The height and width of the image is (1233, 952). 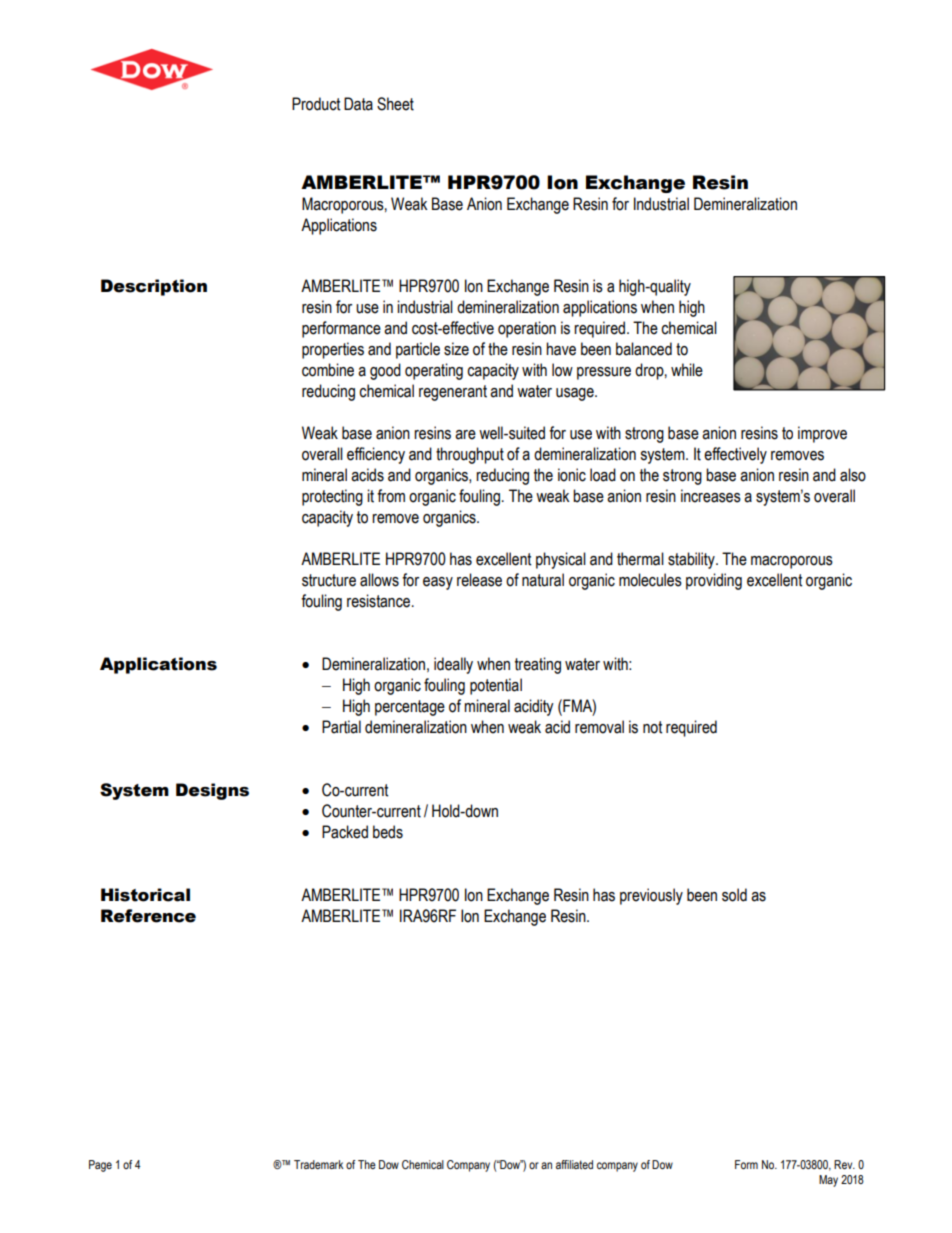 I want to click on Designs, so click(x=212, y=791).
